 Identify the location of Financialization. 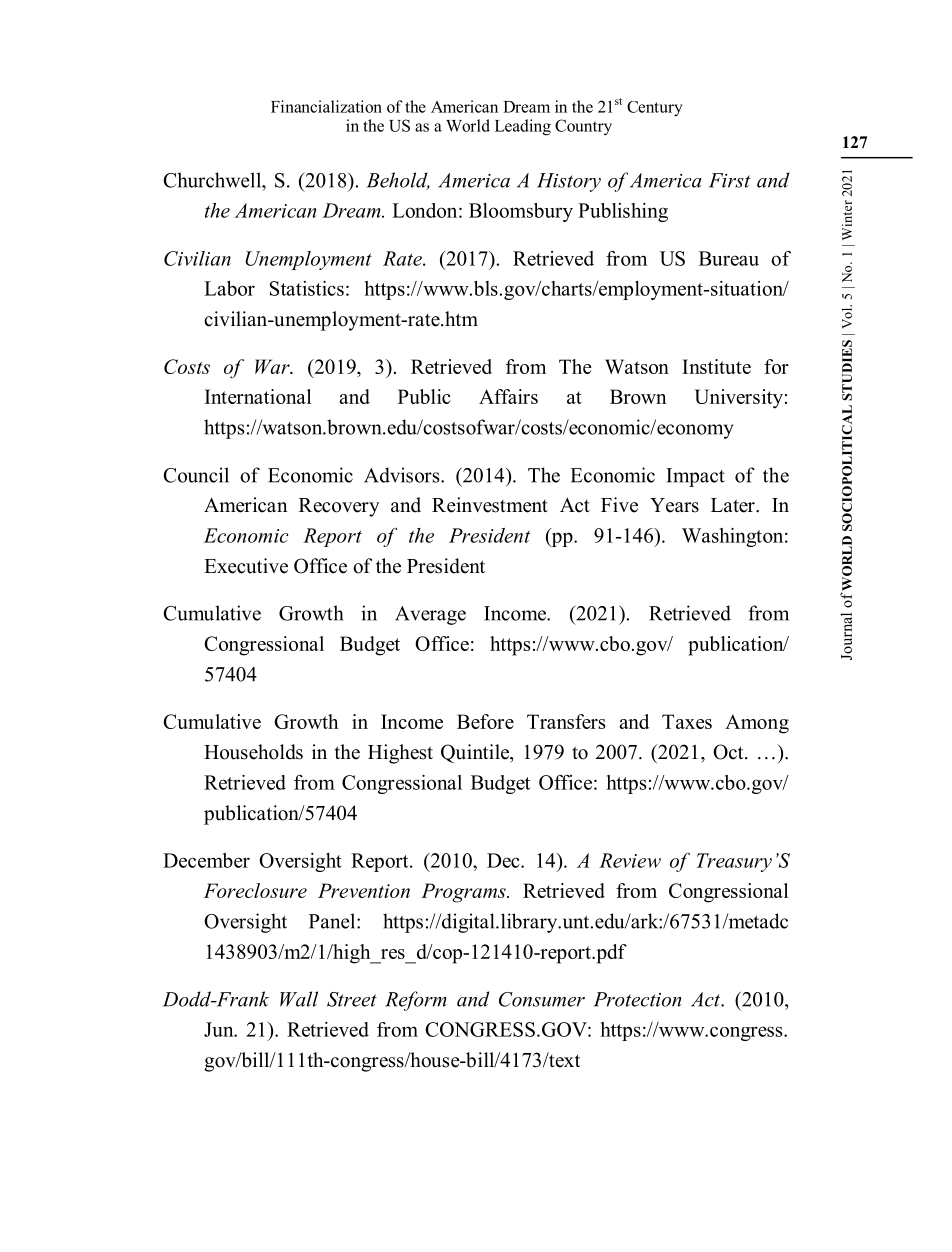
(326, 106).
